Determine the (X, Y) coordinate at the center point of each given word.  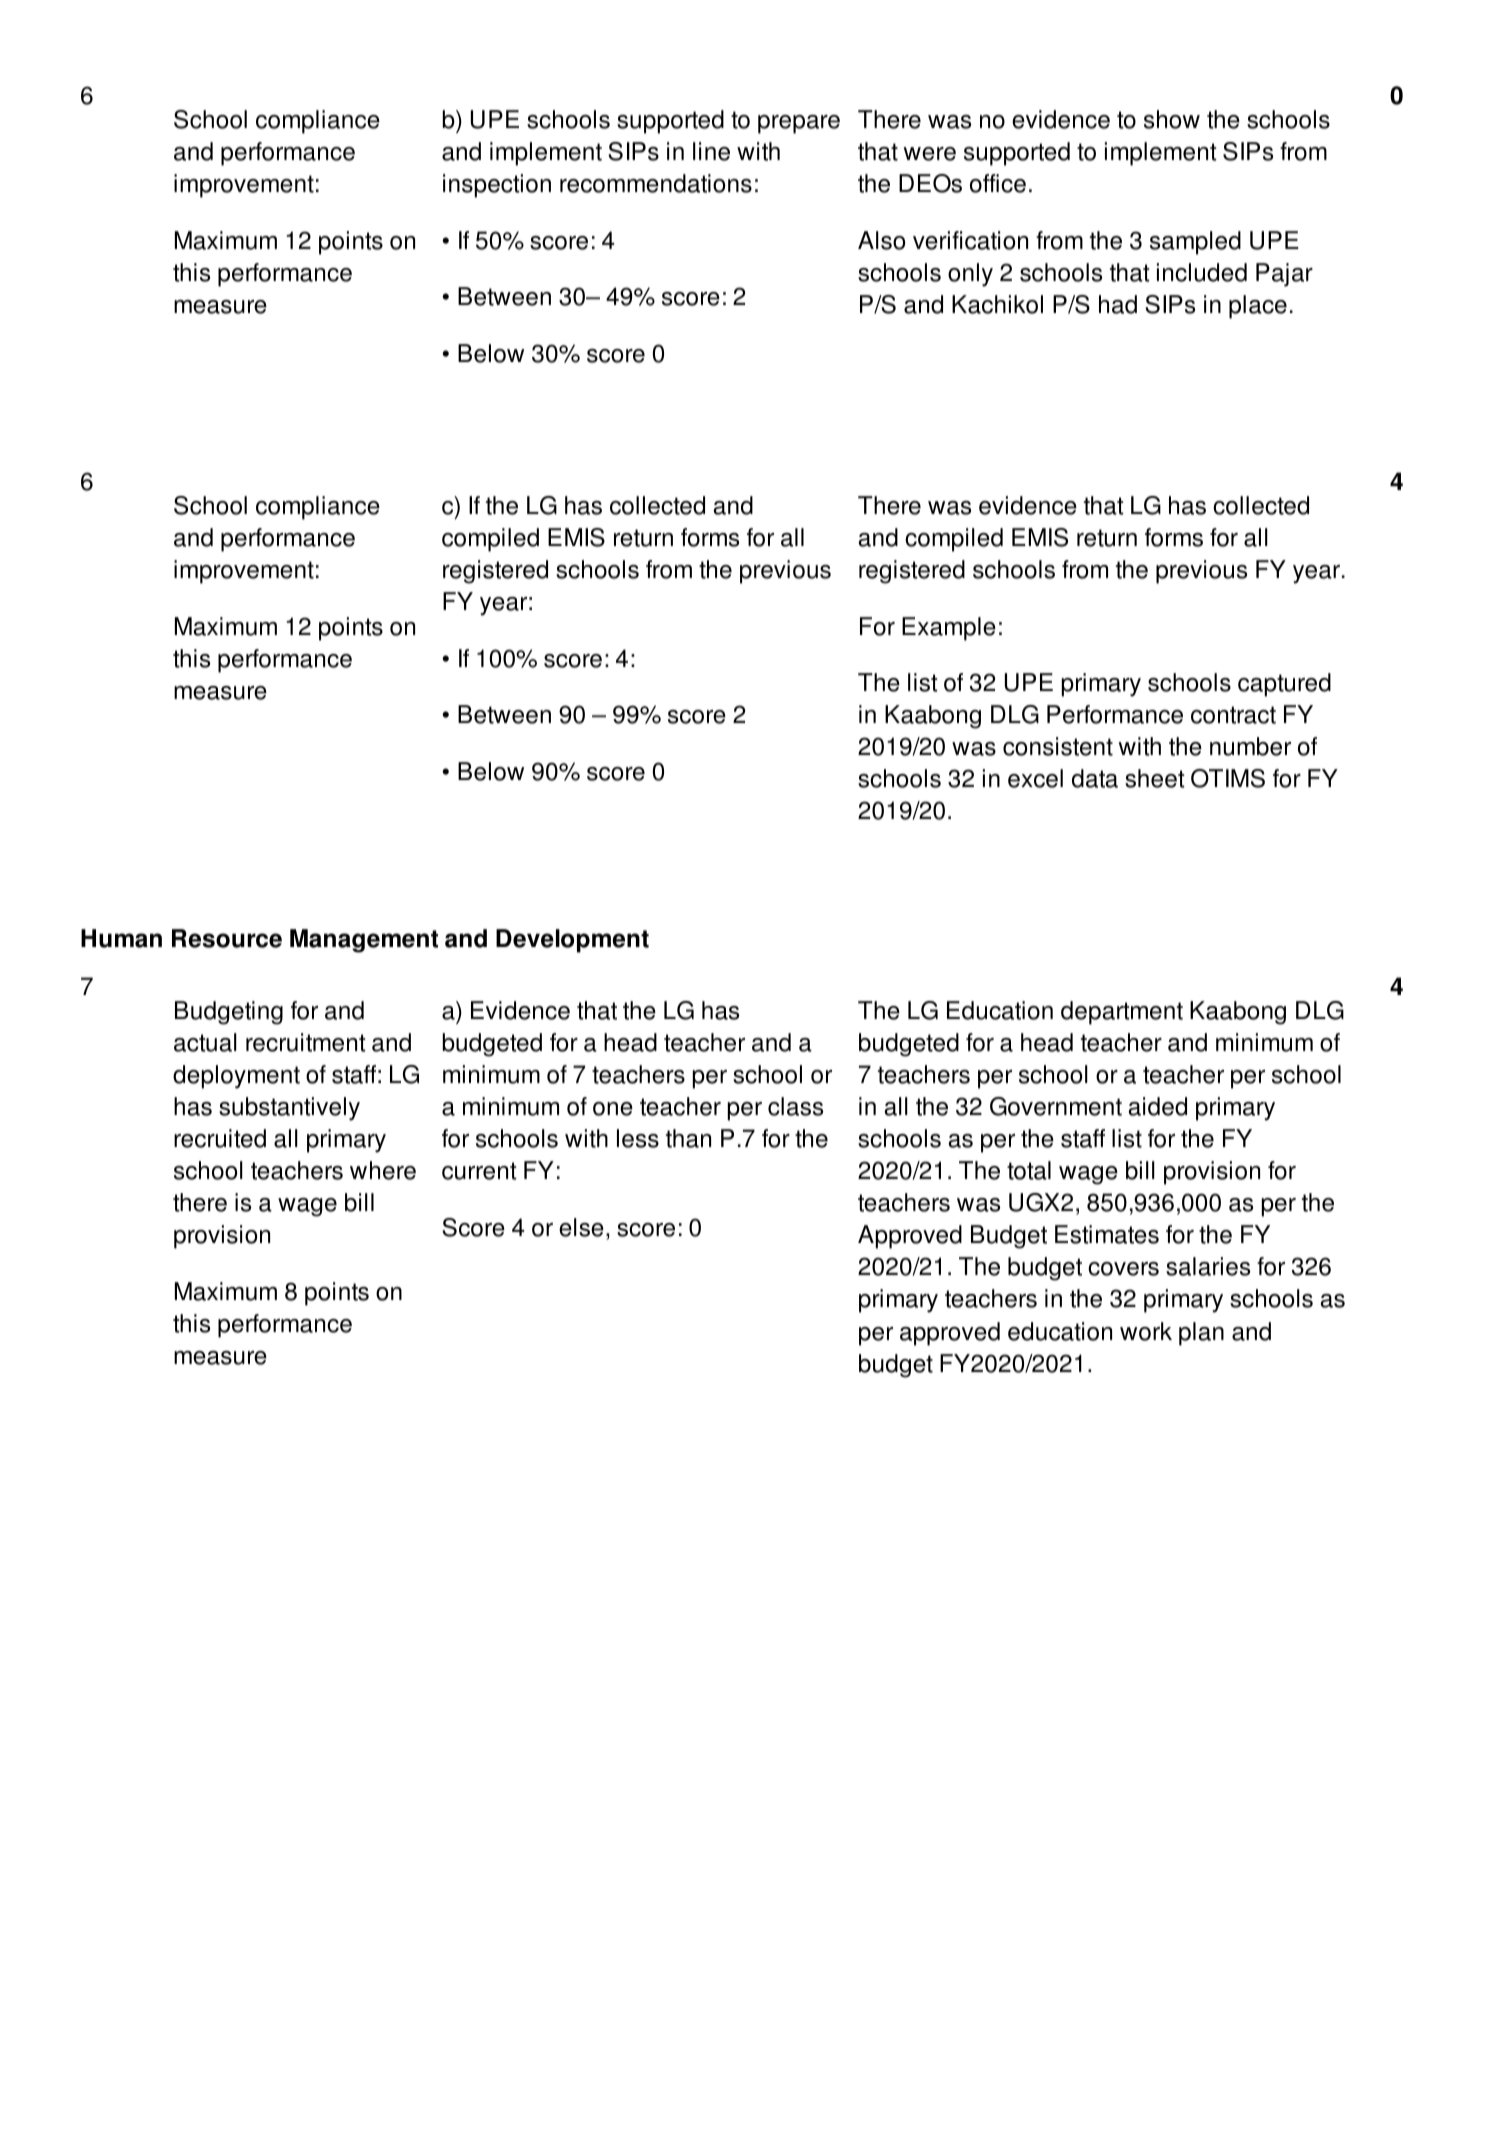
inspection (497, 186)
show (1172, 119)
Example (949, 629)
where (383, 1170)
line (711, 151)
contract (1233, 715)
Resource (227, 938)
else (581, 1227)
